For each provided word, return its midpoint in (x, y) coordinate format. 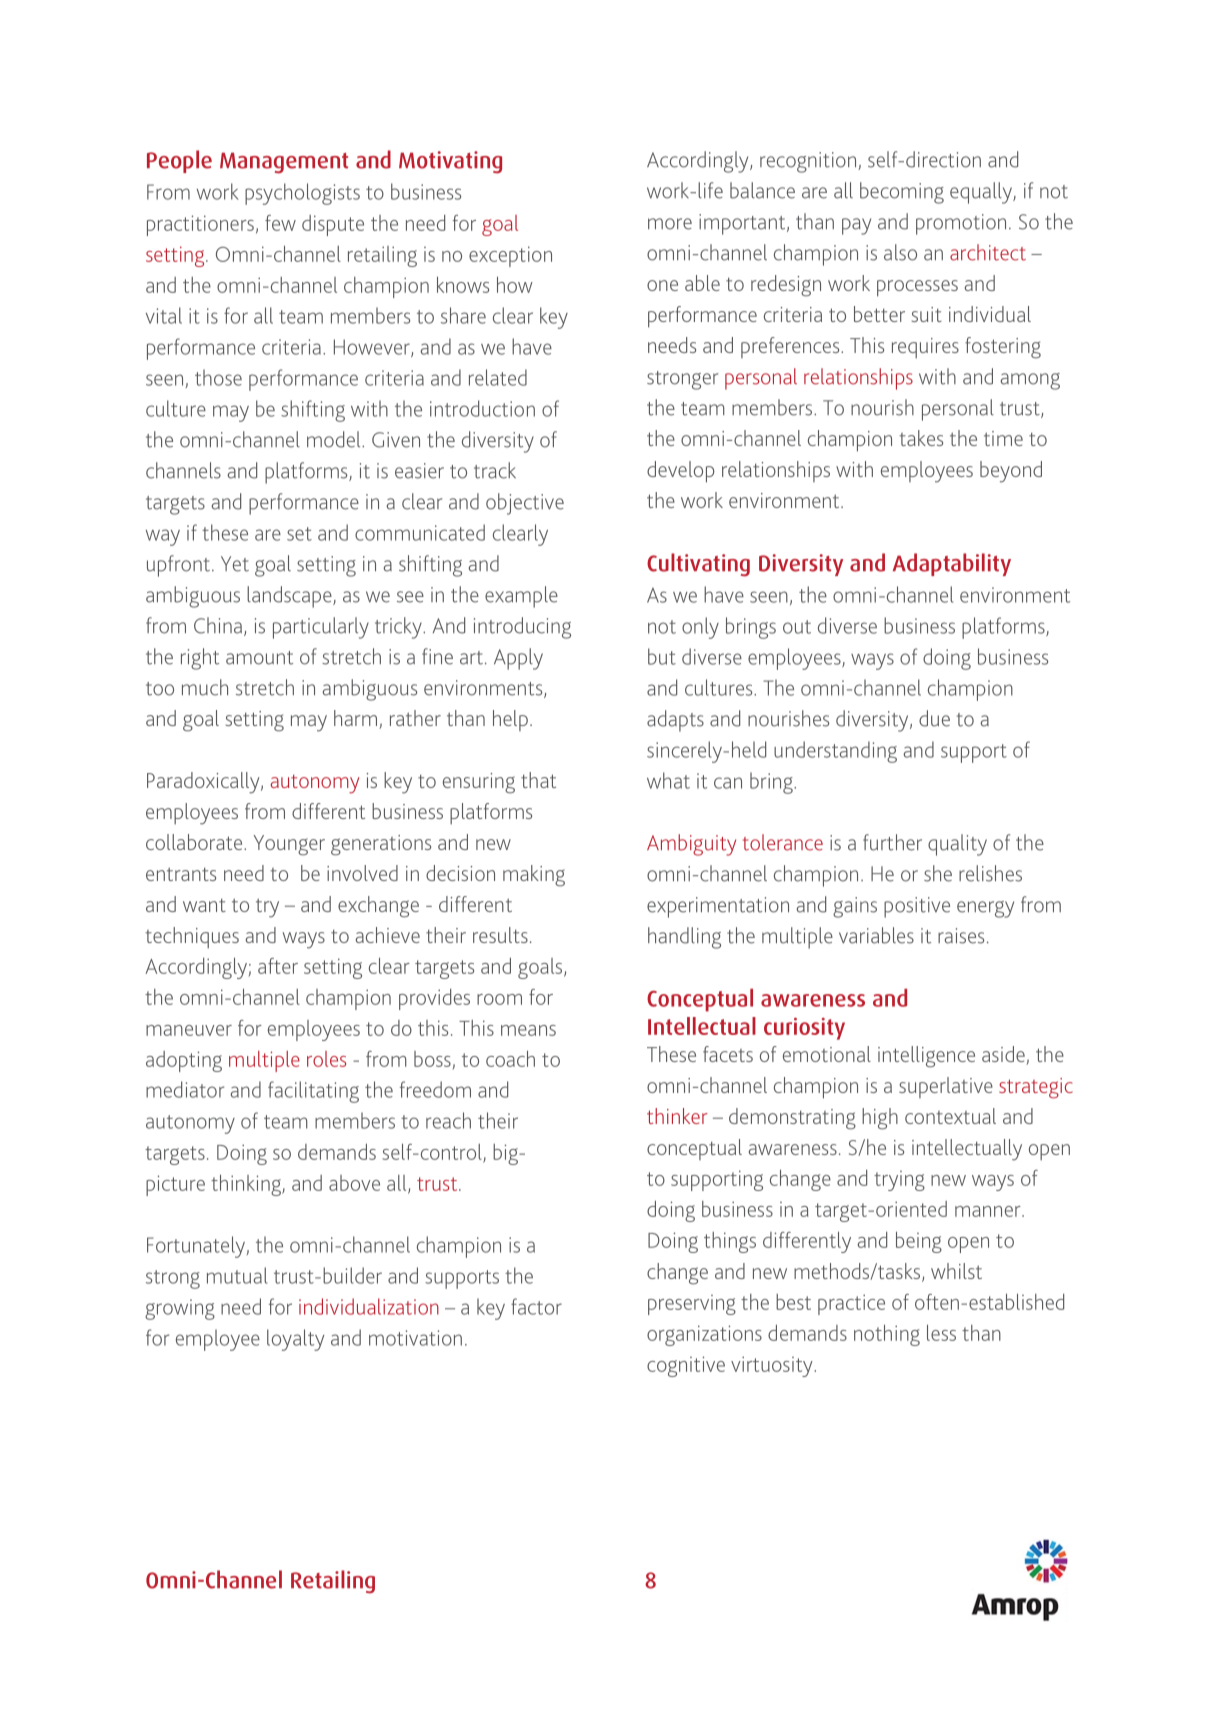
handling (684, 938)
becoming (902, 193)
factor (536, 1306)
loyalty (295, 1340)
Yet (235, 564)
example (521, 597)
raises (961, 936)
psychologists (302, 194)
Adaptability (952, 564)
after (278, 966)
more (670, 224)
